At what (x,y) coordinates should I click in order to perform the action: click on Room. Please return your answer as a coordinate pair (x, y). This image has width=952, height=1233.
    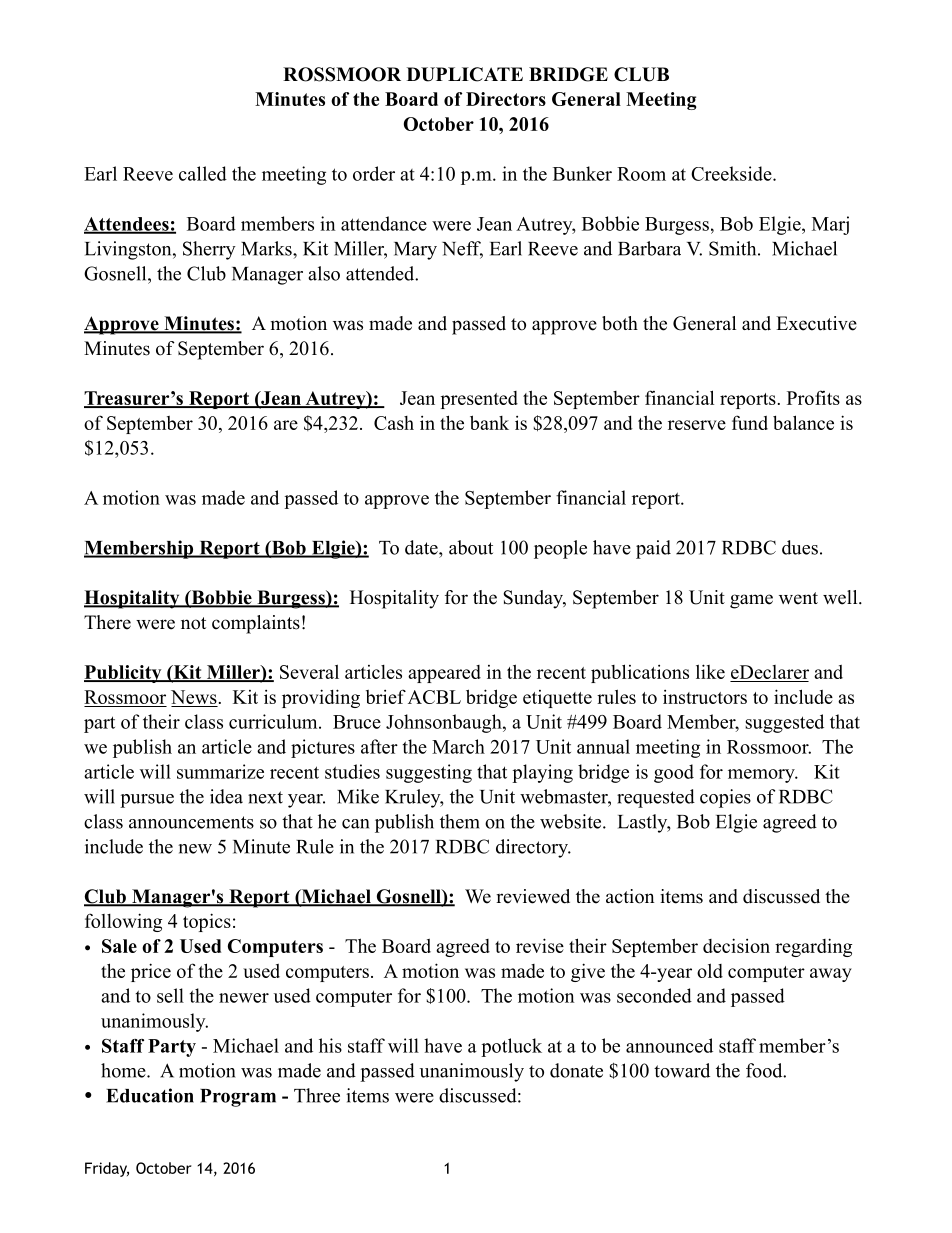
    Looking at the image, I should click on (641, 174).
